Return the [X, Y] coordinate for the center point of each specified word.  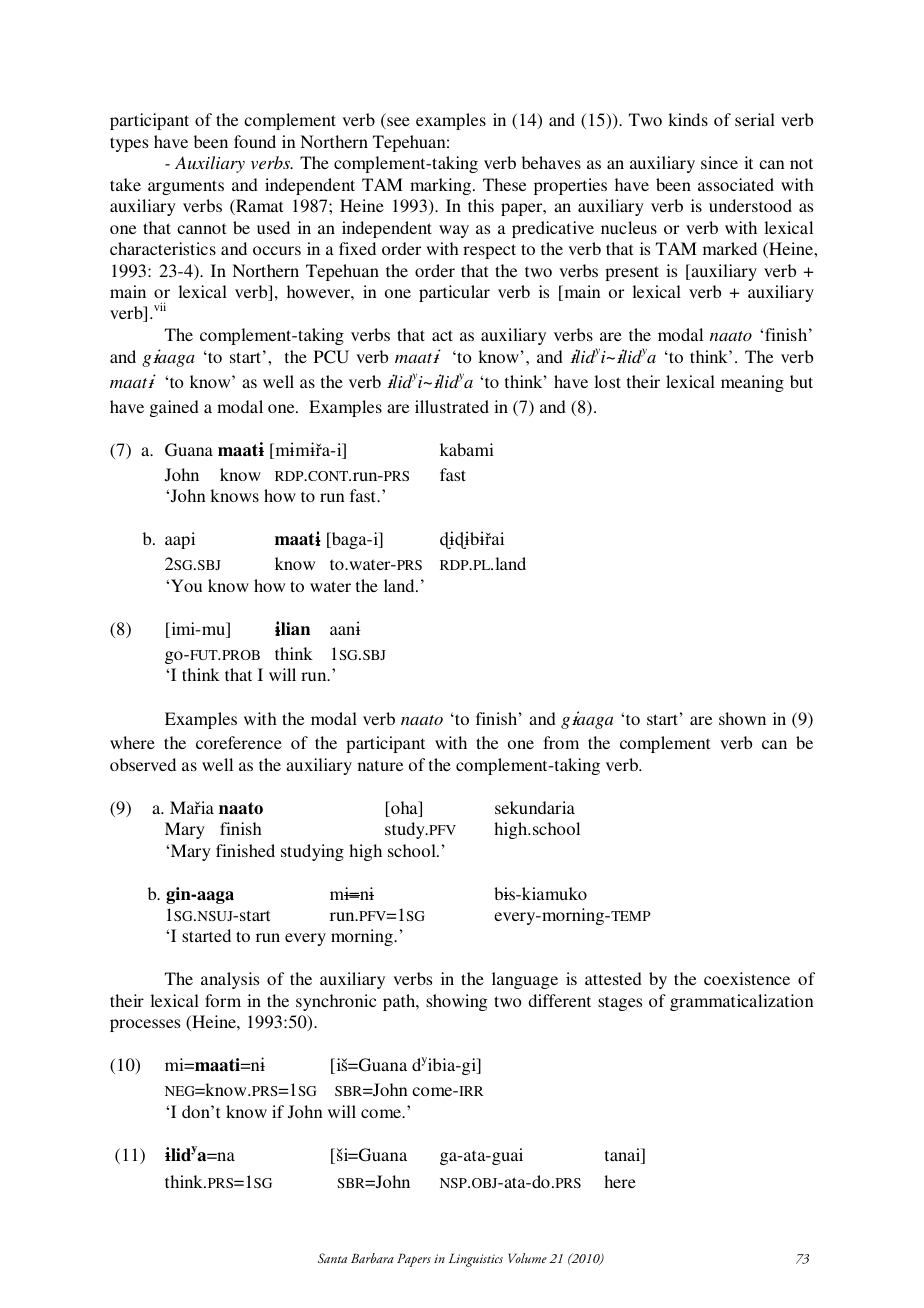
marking [442, 186]
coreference [239, 742]
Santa [332, 1258]
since [719, 162]
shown [742, 718]
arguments [186, 187]
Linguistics [476, 1260]
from [561, 742]
